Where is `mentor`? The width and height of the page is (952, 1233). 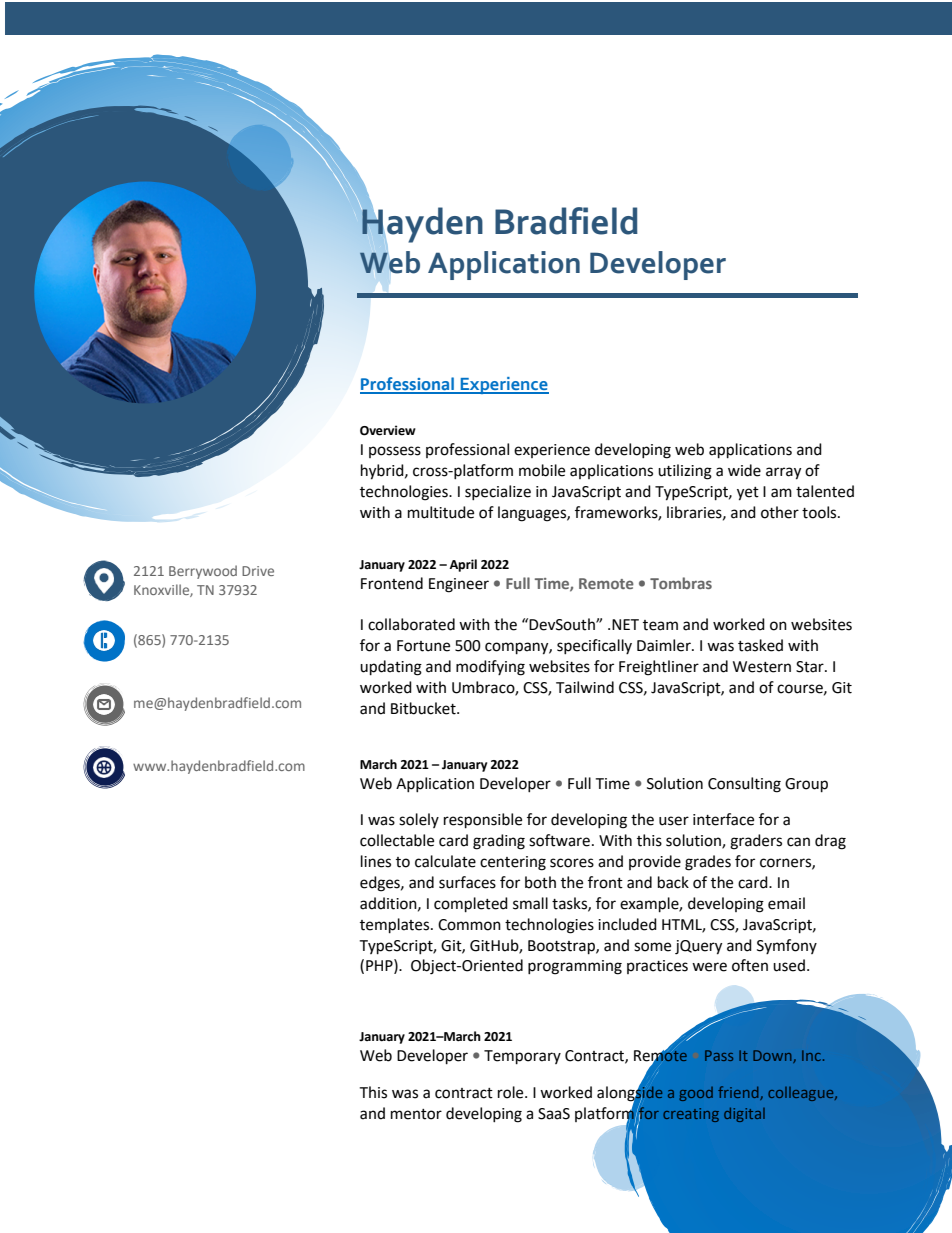
mentor is located at coordinates (416, 1114).
